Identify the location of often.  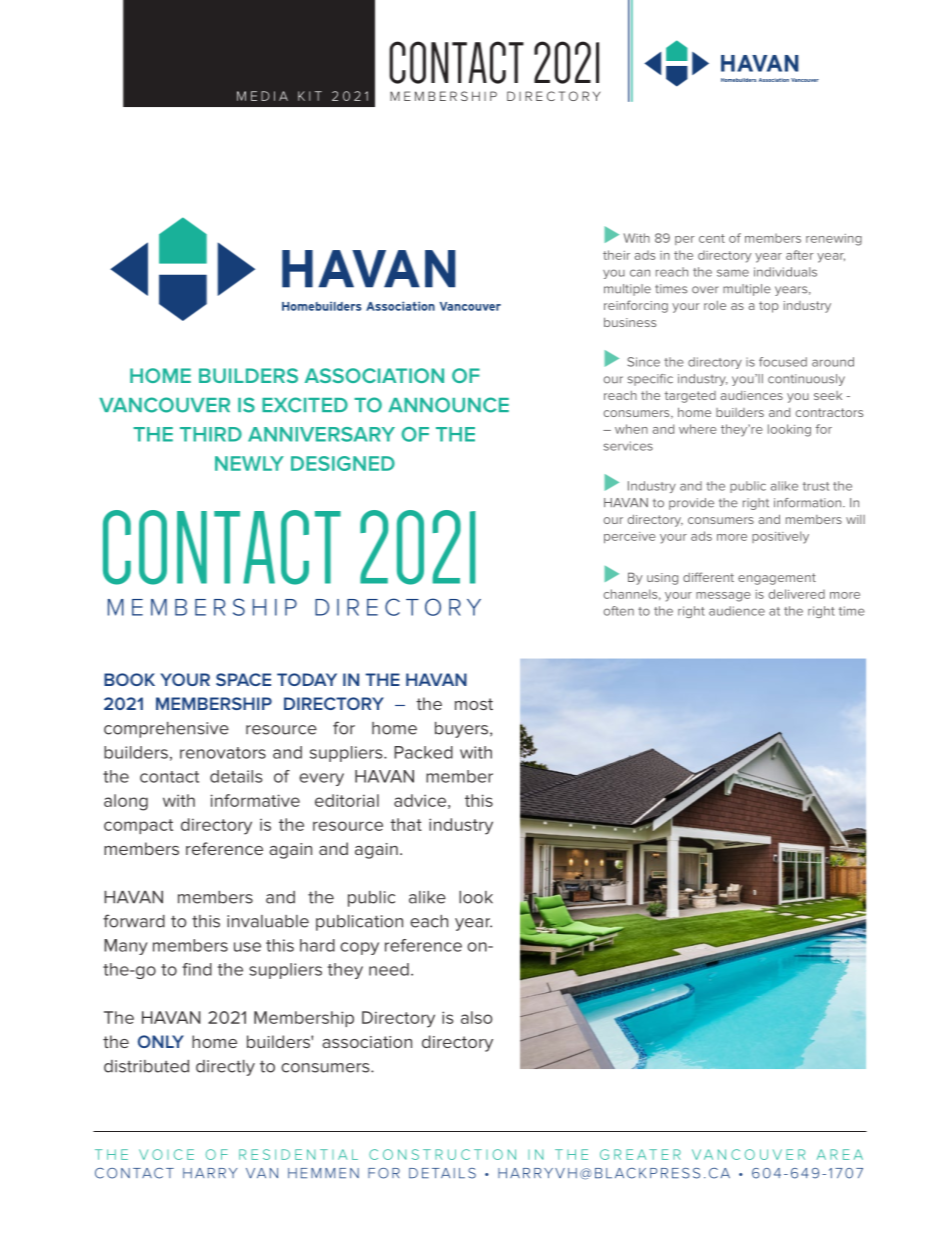
(619, 611).
